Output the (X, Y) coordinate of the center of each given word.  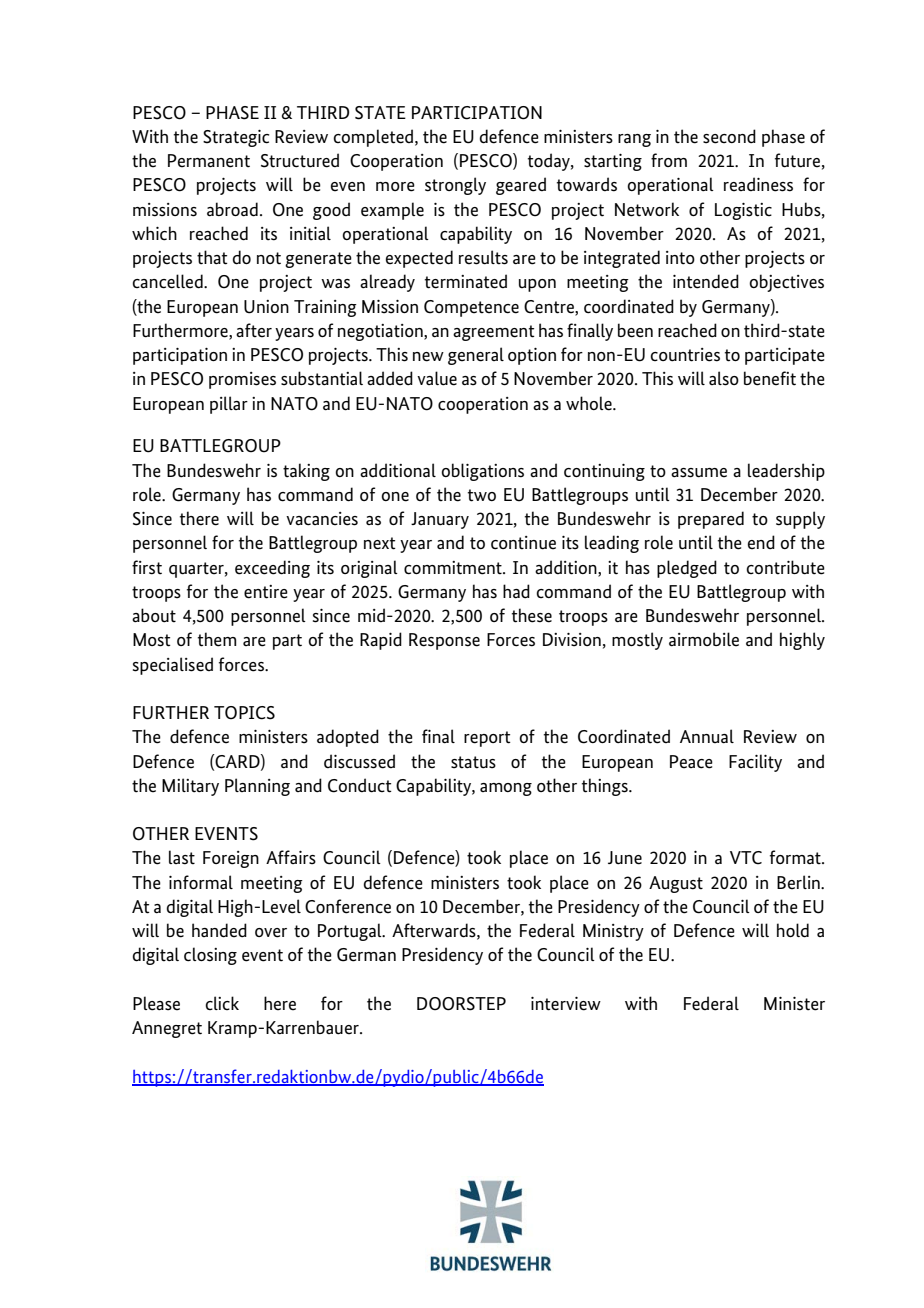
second (729, 136)
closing (210, 956)
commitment (454, 568)
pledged (687, 569)
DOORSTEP (461, 1004)
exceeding (272, 569)
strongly (455, 186)
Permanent (209, 161)
